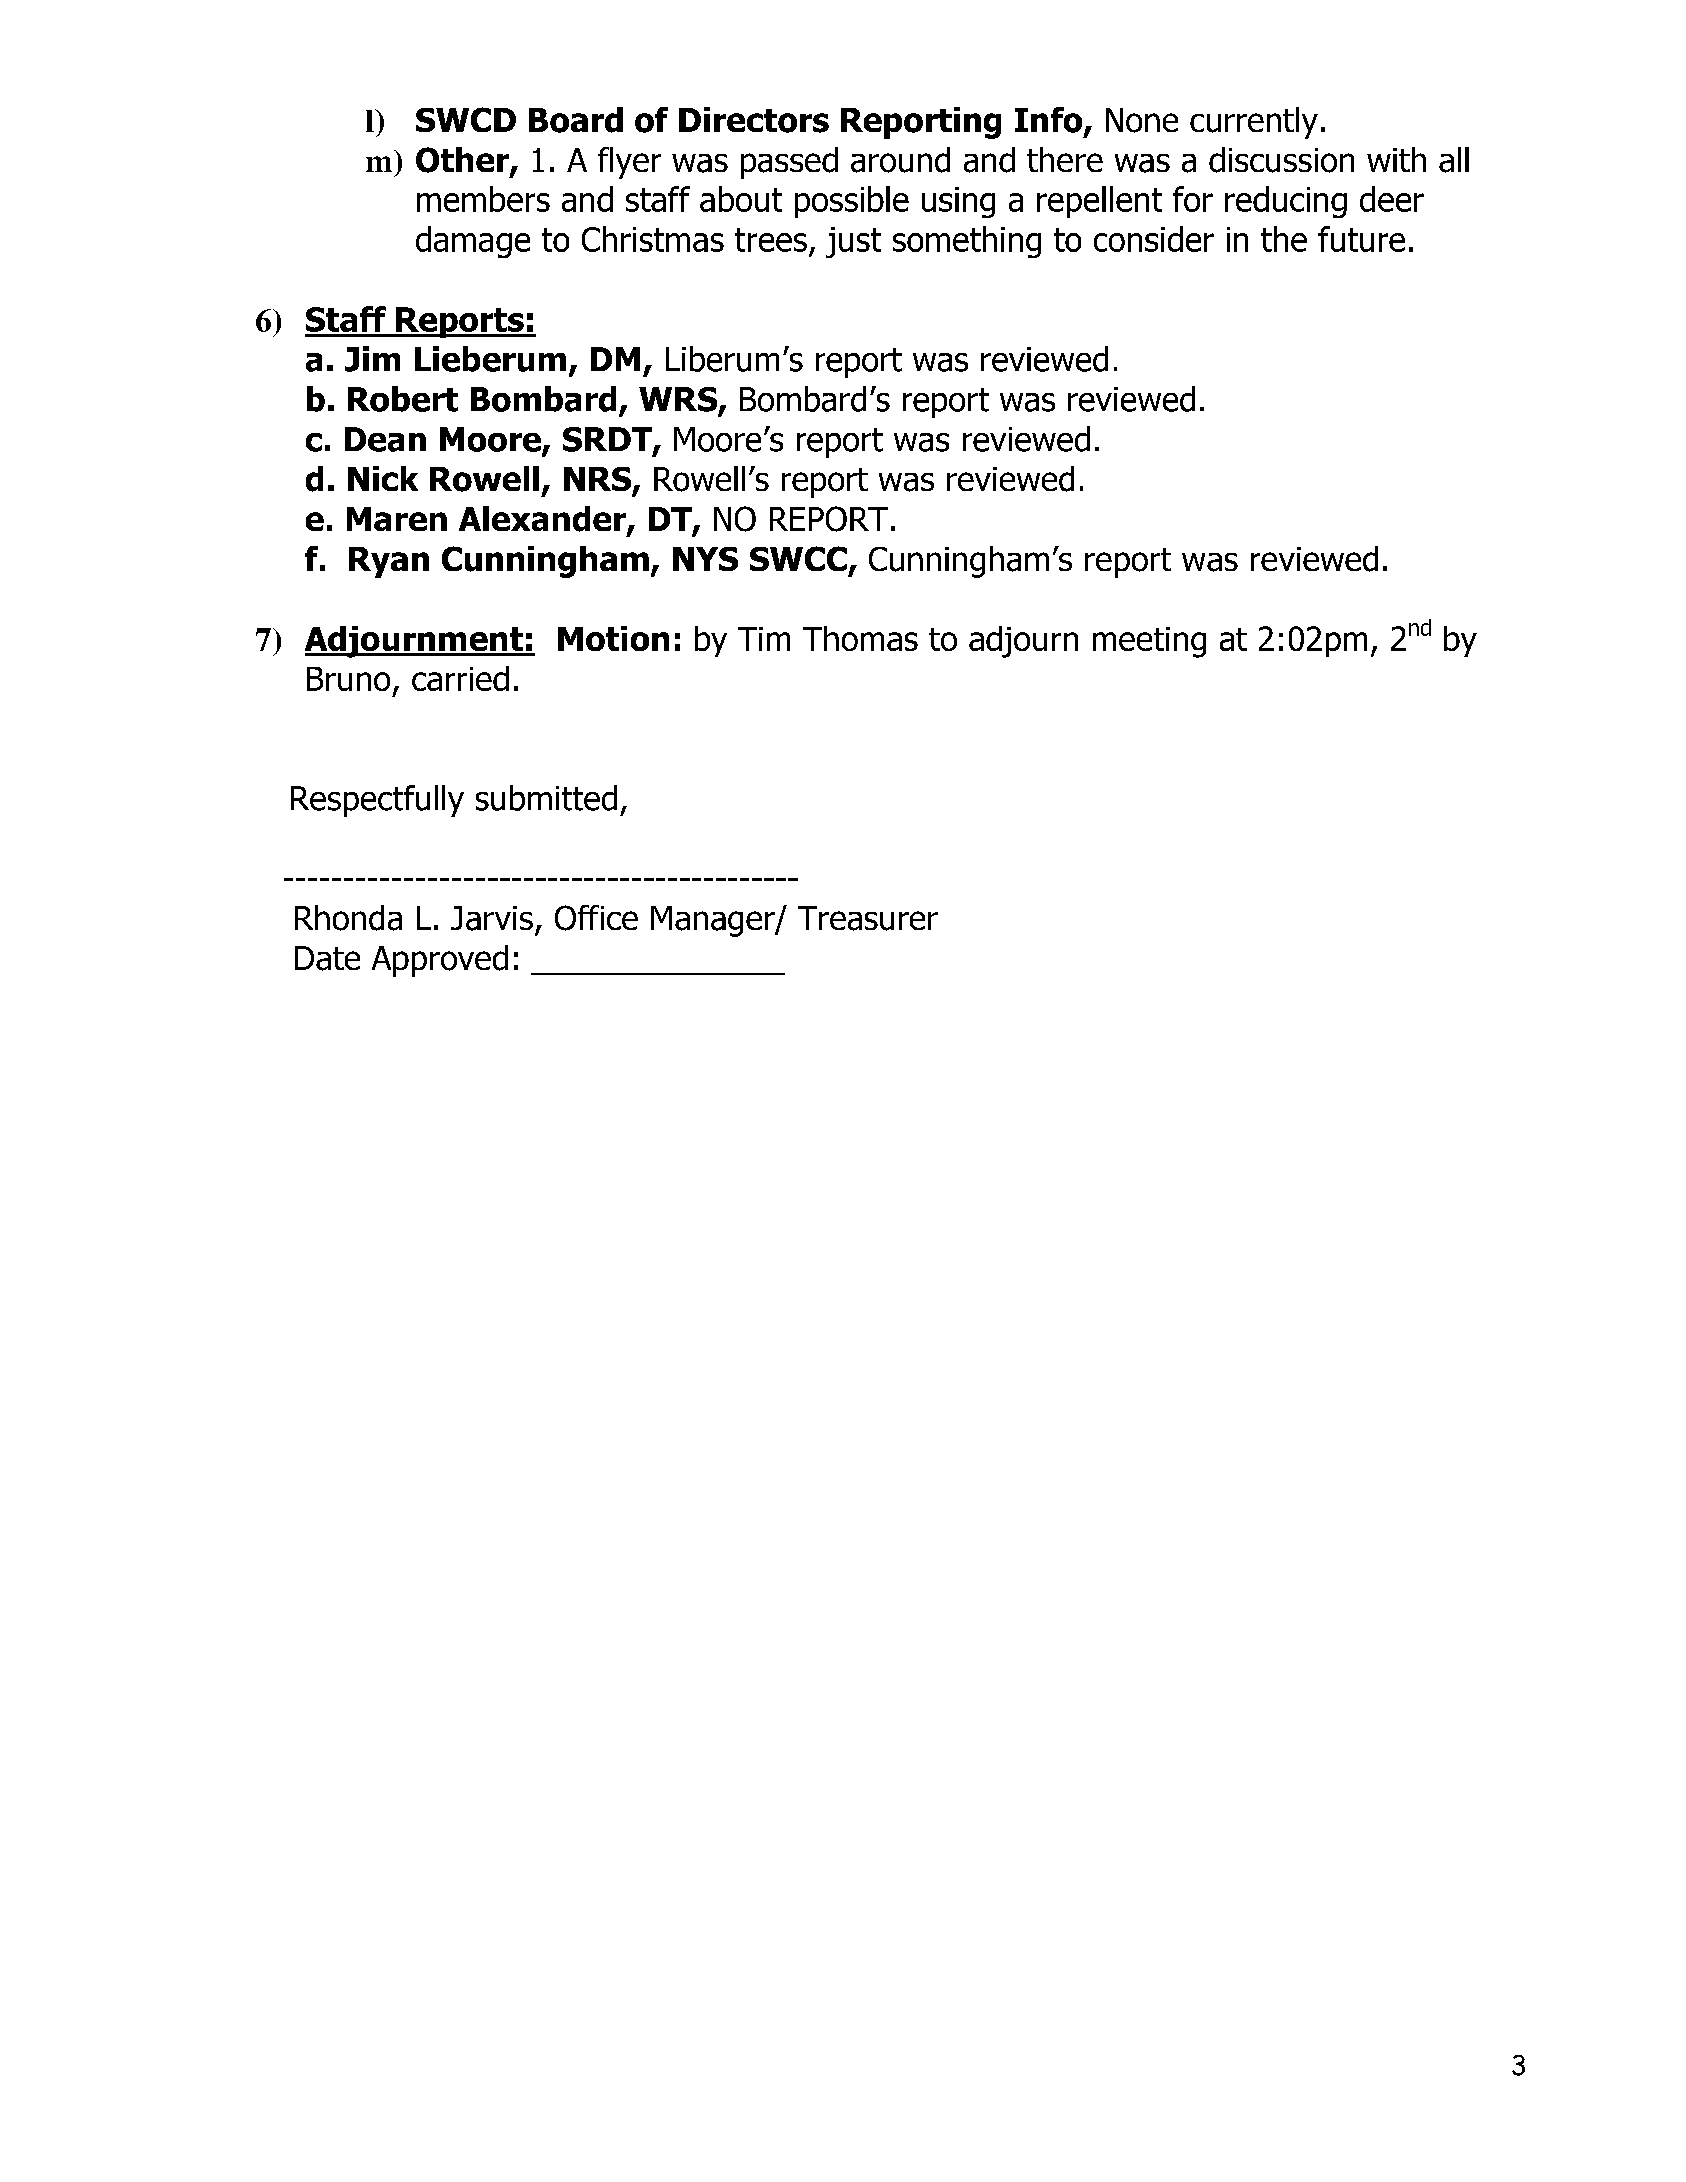 The width and height of the image is (1686, 2182). I want to click on carried, so click(460, 678).
